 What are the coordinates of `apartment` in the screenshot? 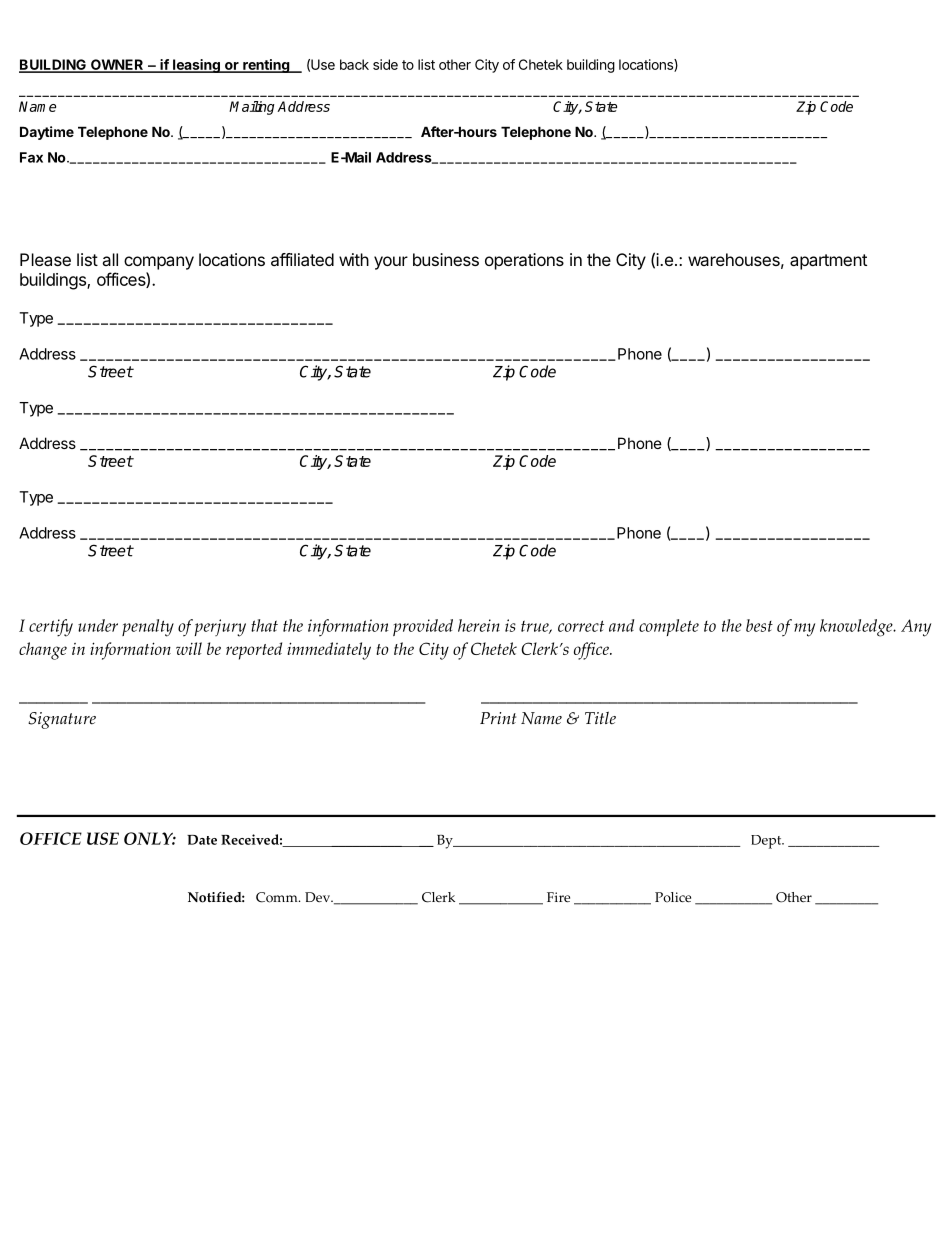 It's located at (828, 262).
